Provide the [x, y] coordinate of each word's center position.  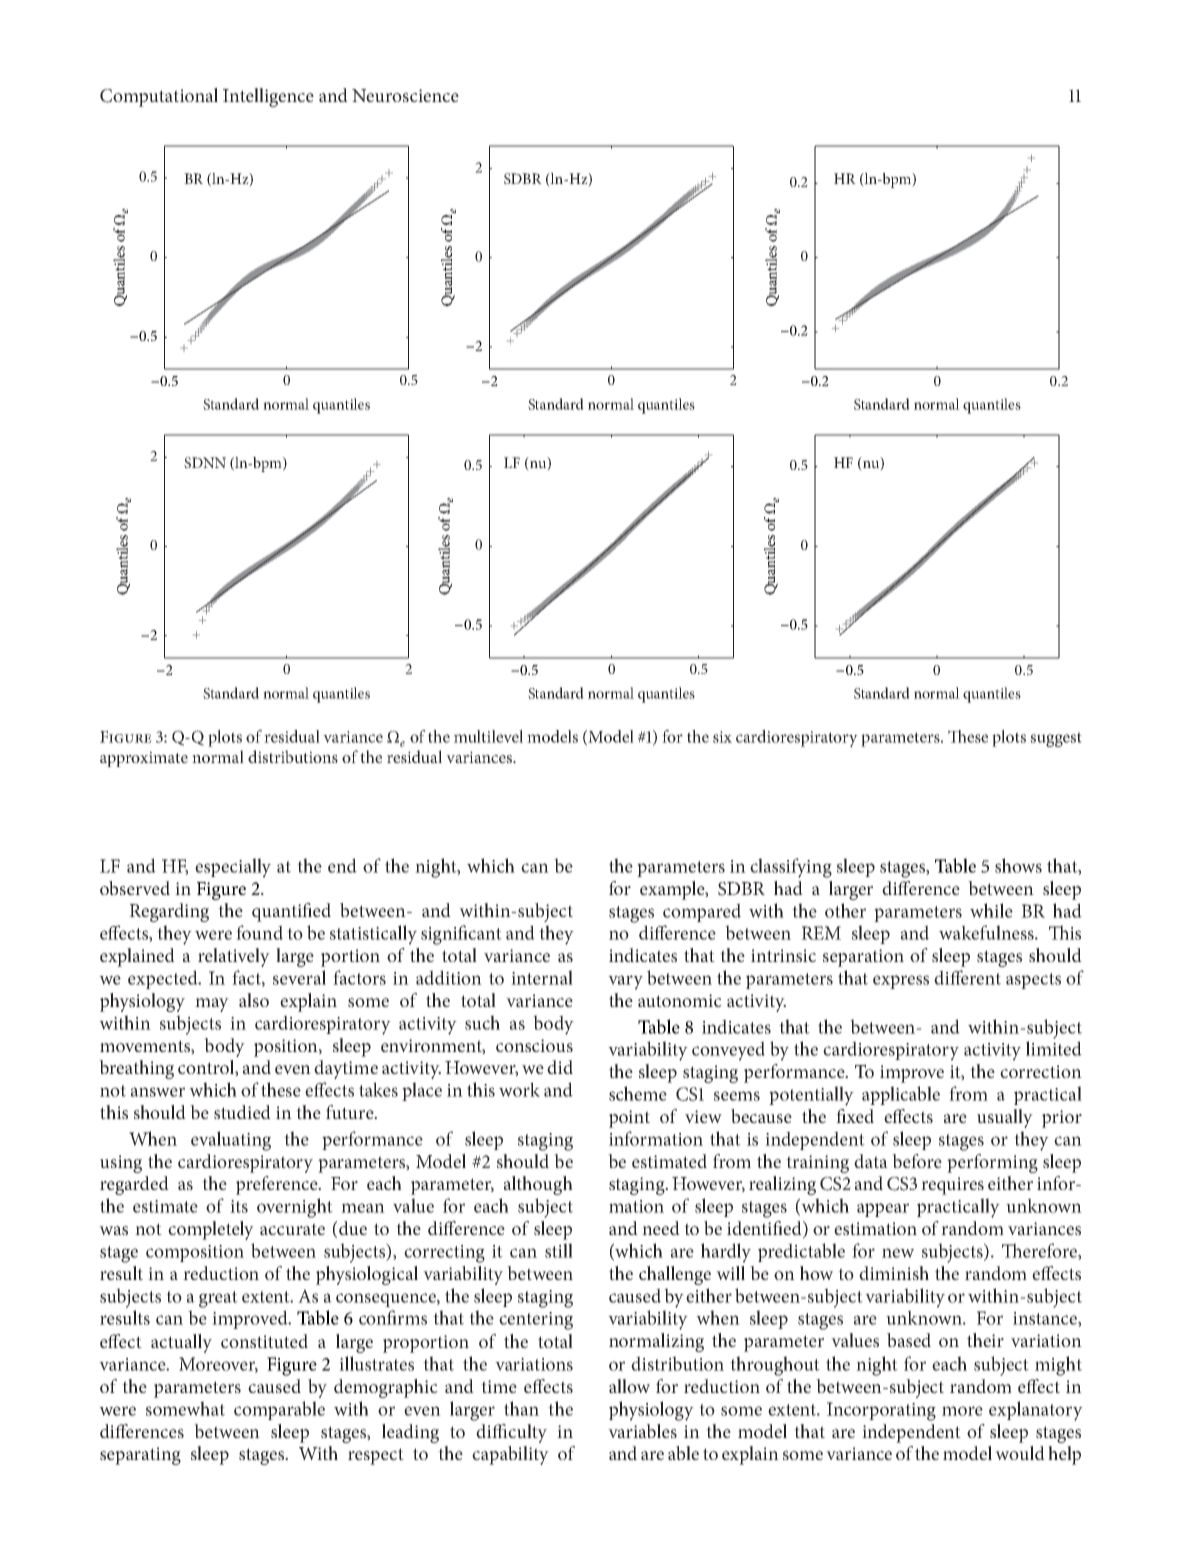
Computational [159, 97]
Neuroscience [405, 95]
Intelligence [268, 97]
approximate [144, 759]
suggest [1056, 739]
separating [140, 1456]
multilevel [488, 736]
